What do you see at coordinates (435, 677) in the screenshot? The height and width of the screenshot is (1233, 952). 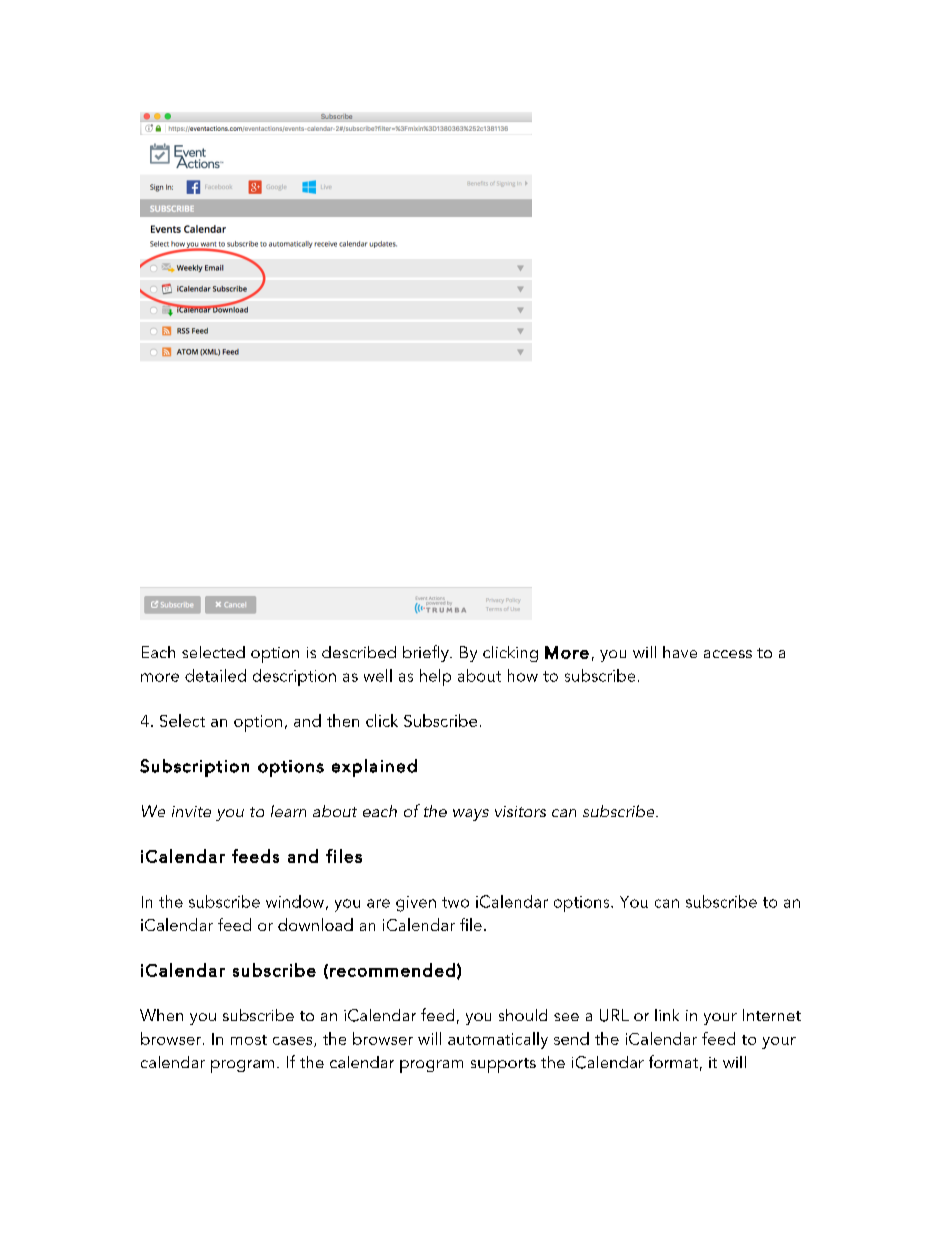 I see `help` at bounding box center [435, 677].
